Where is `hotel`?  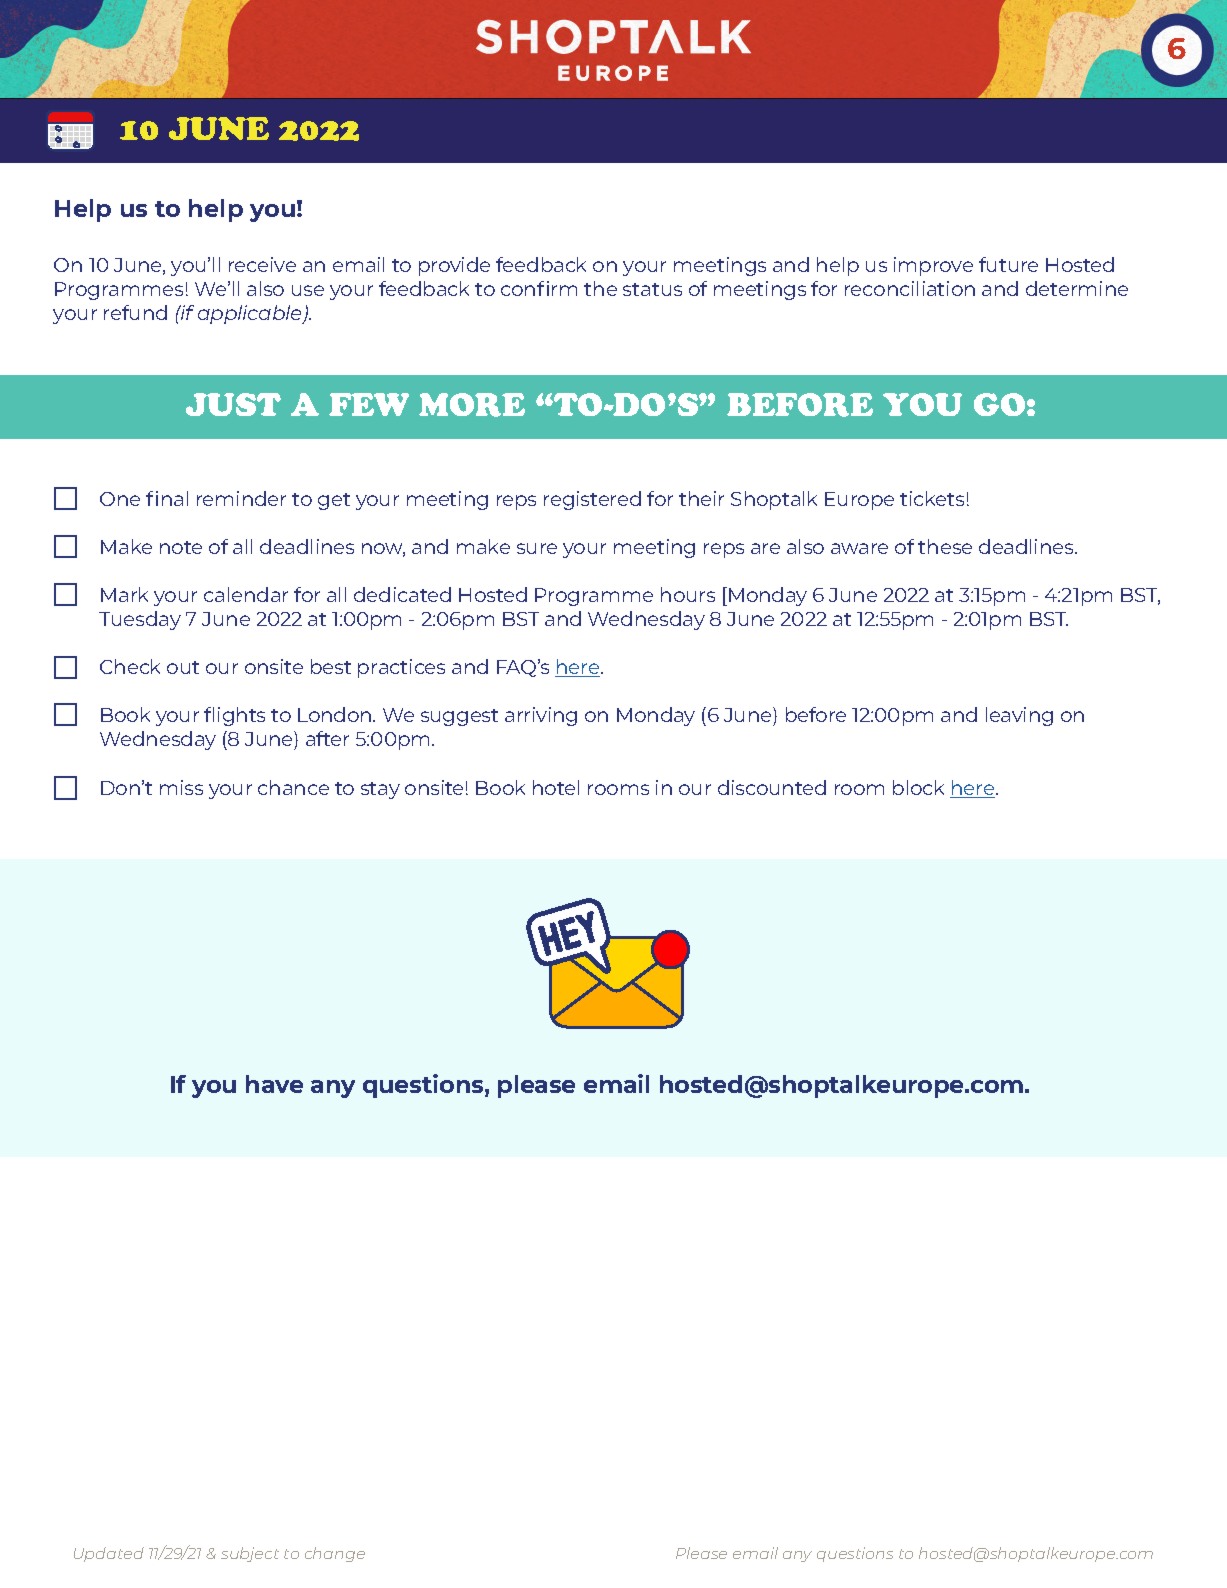 hotel is located at coordinates (556, 787).
